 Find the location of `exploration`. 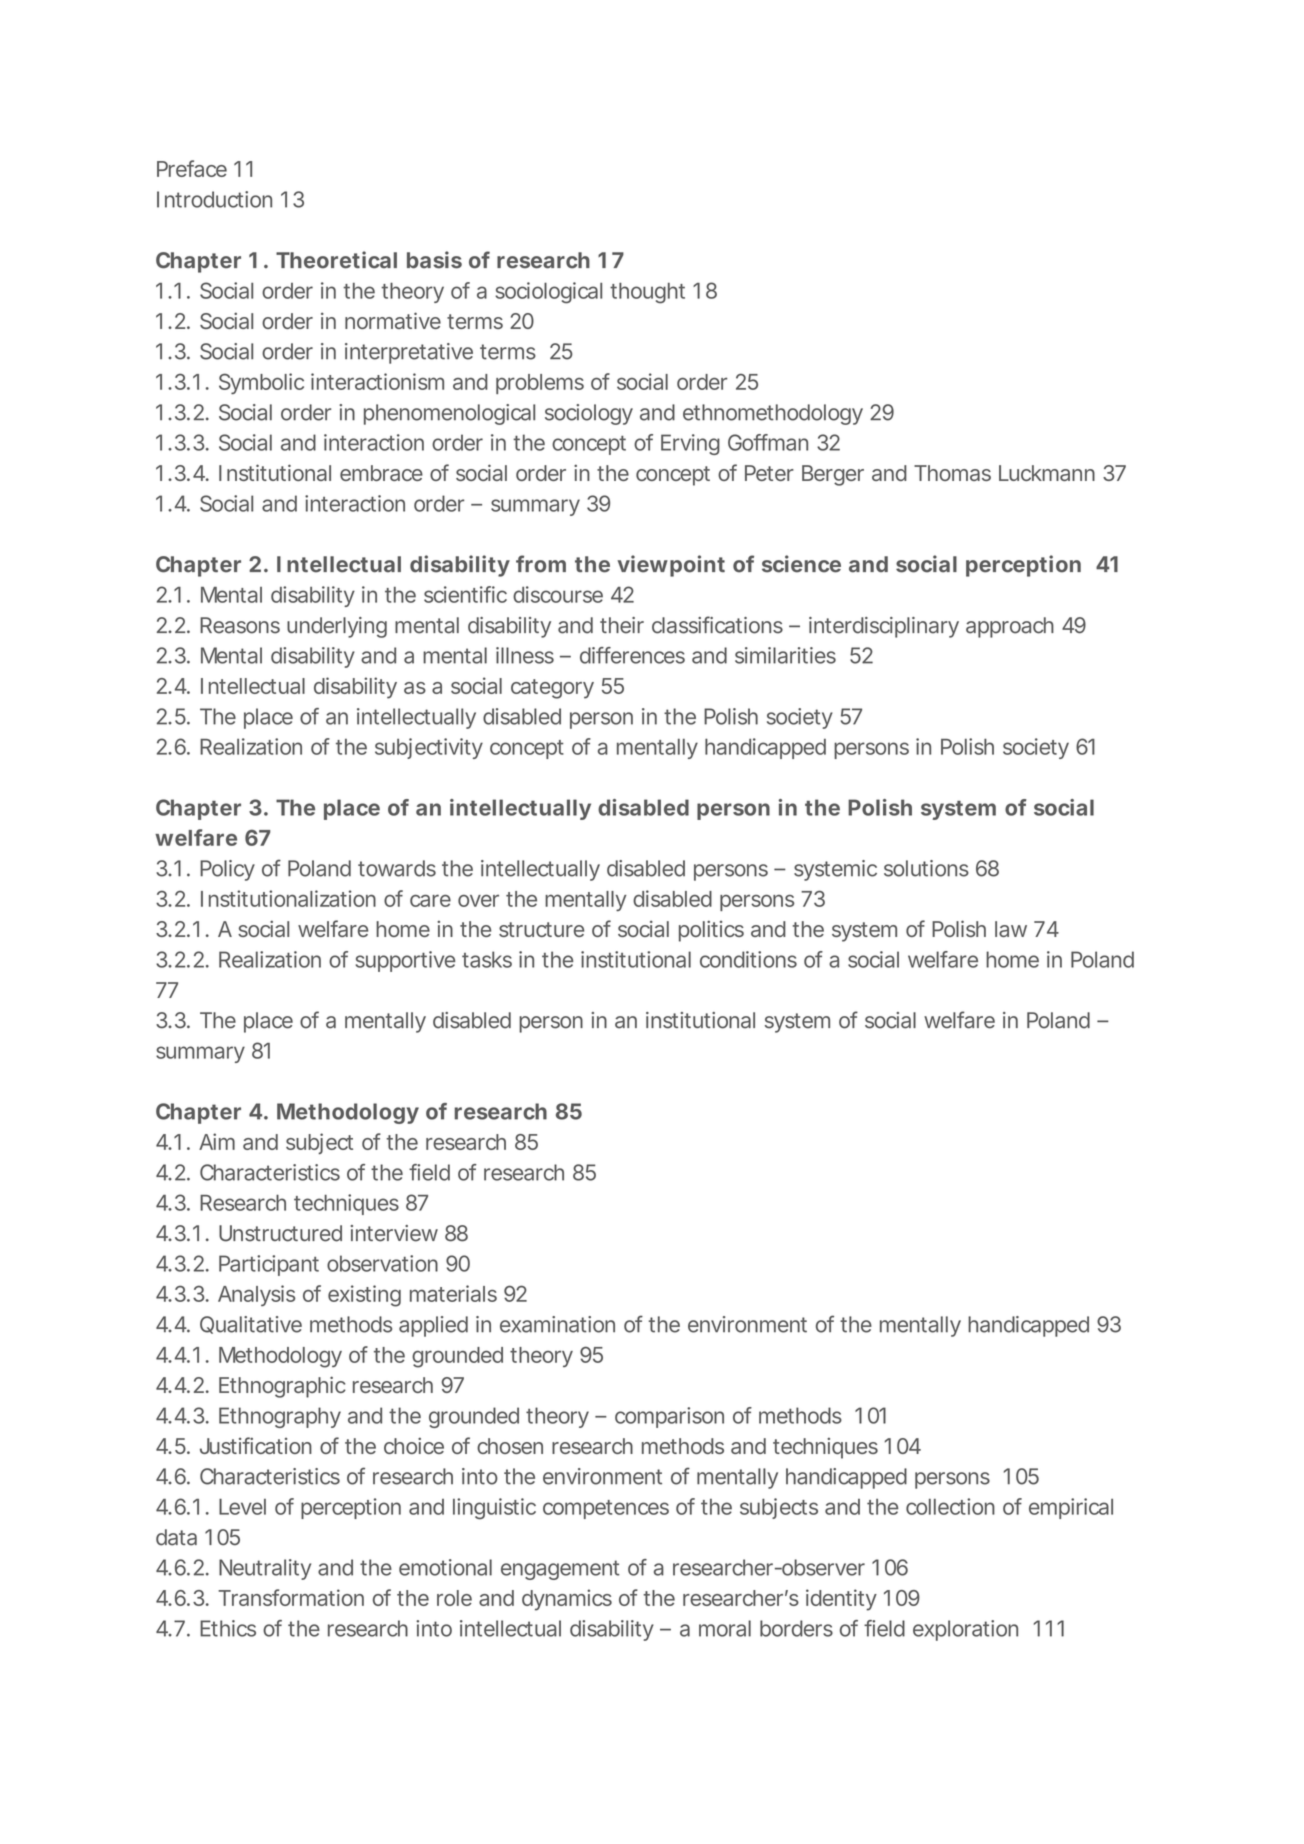

exploration is located at coordinates (965, 1630).
